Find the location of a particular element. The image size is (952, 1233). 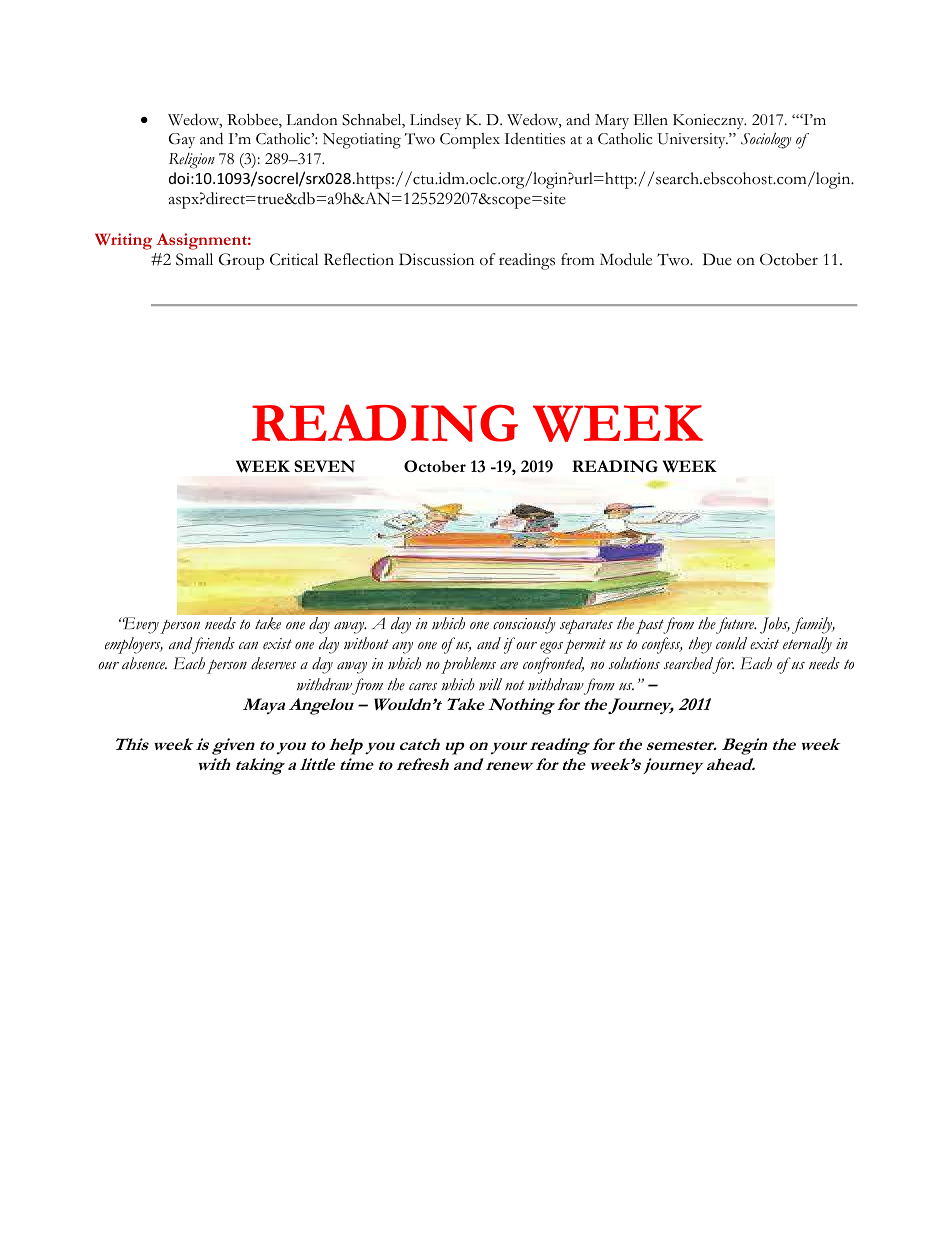

University is located at coordinates (692, 140).
